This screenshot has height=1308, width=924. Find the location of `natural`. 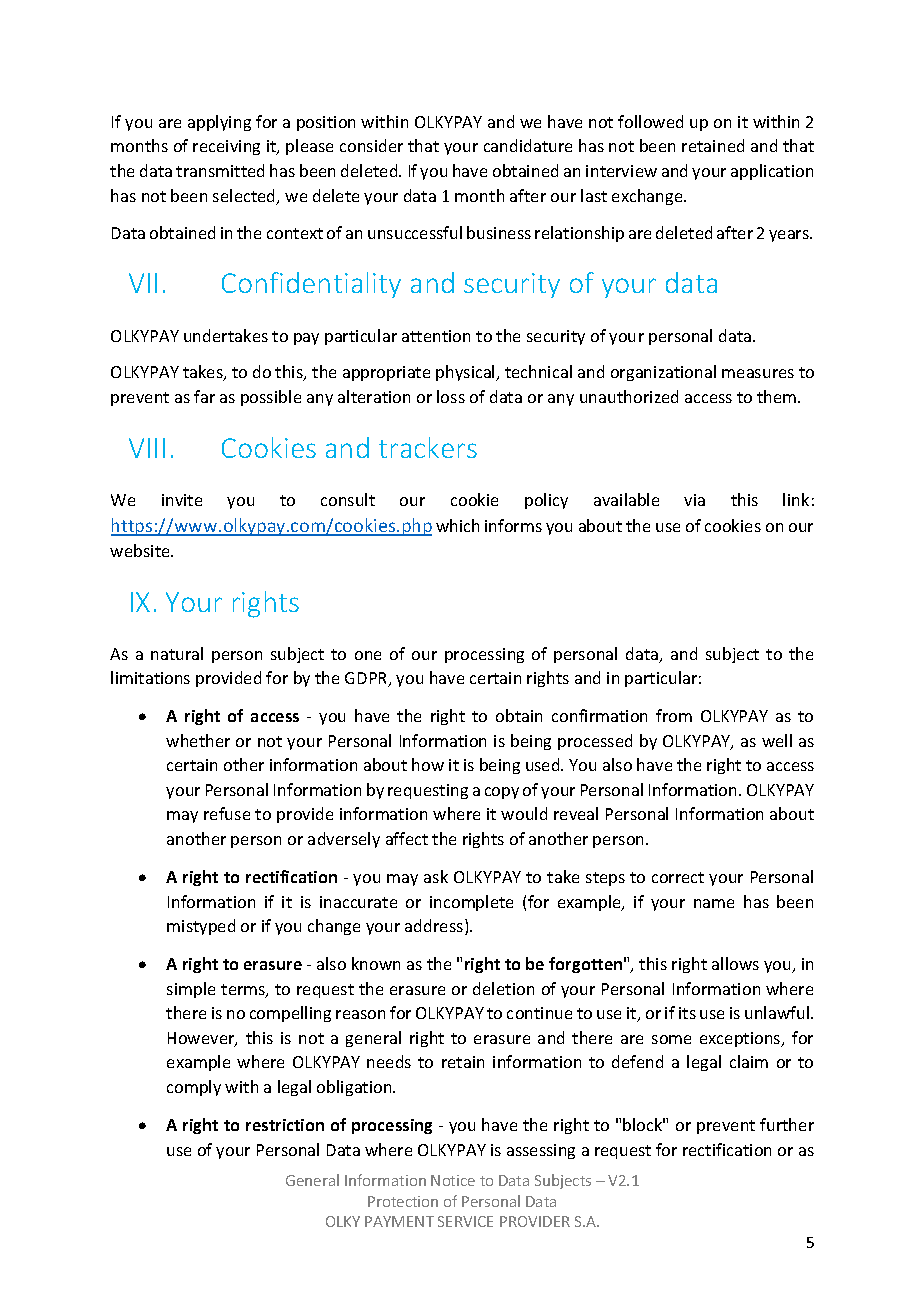

natural is located at coordinates (177, 653).
